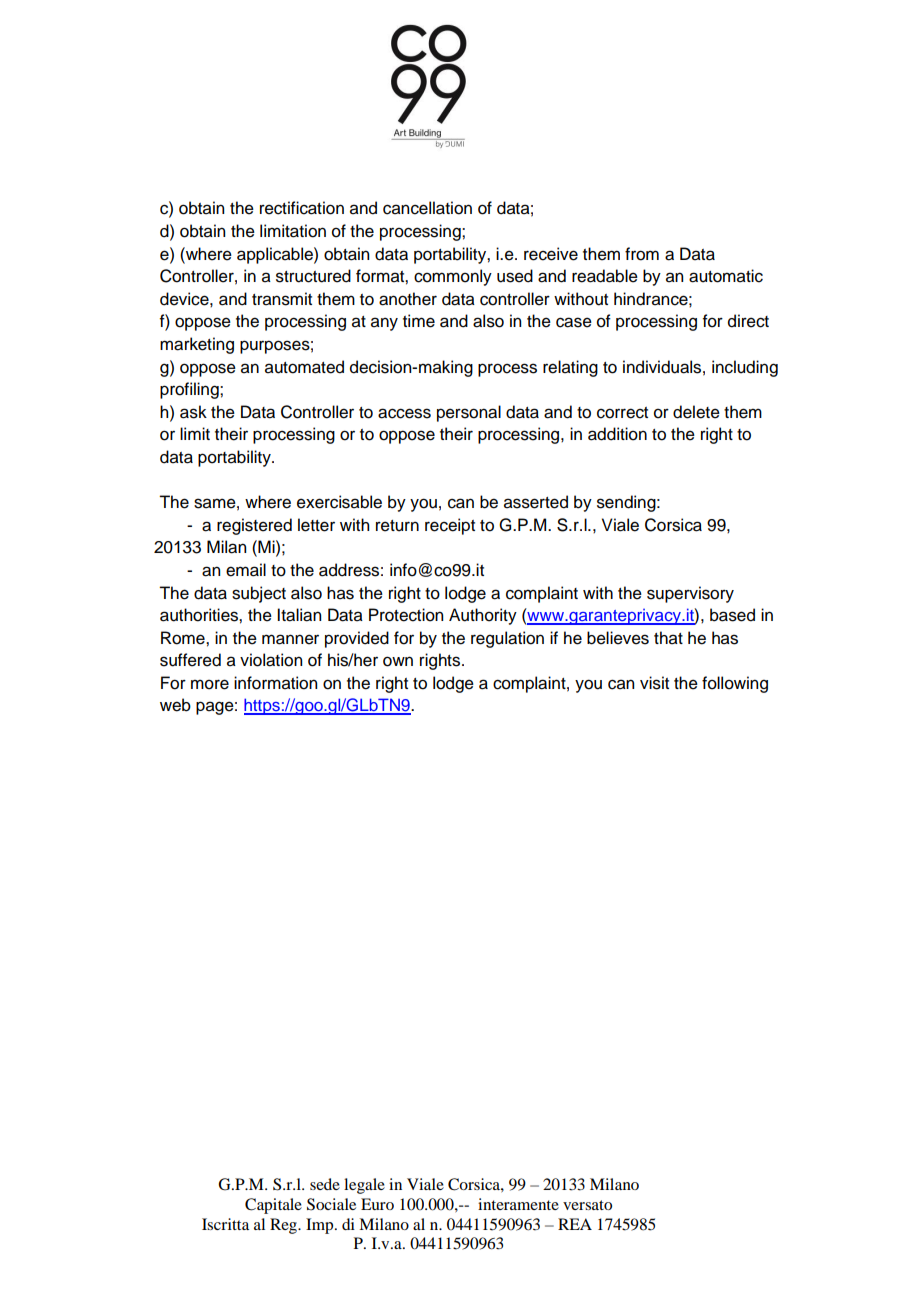  What do you see at coordinates (325, 1184) in the screenshot?
I see `sede` at bounding box center [325, 1184].
